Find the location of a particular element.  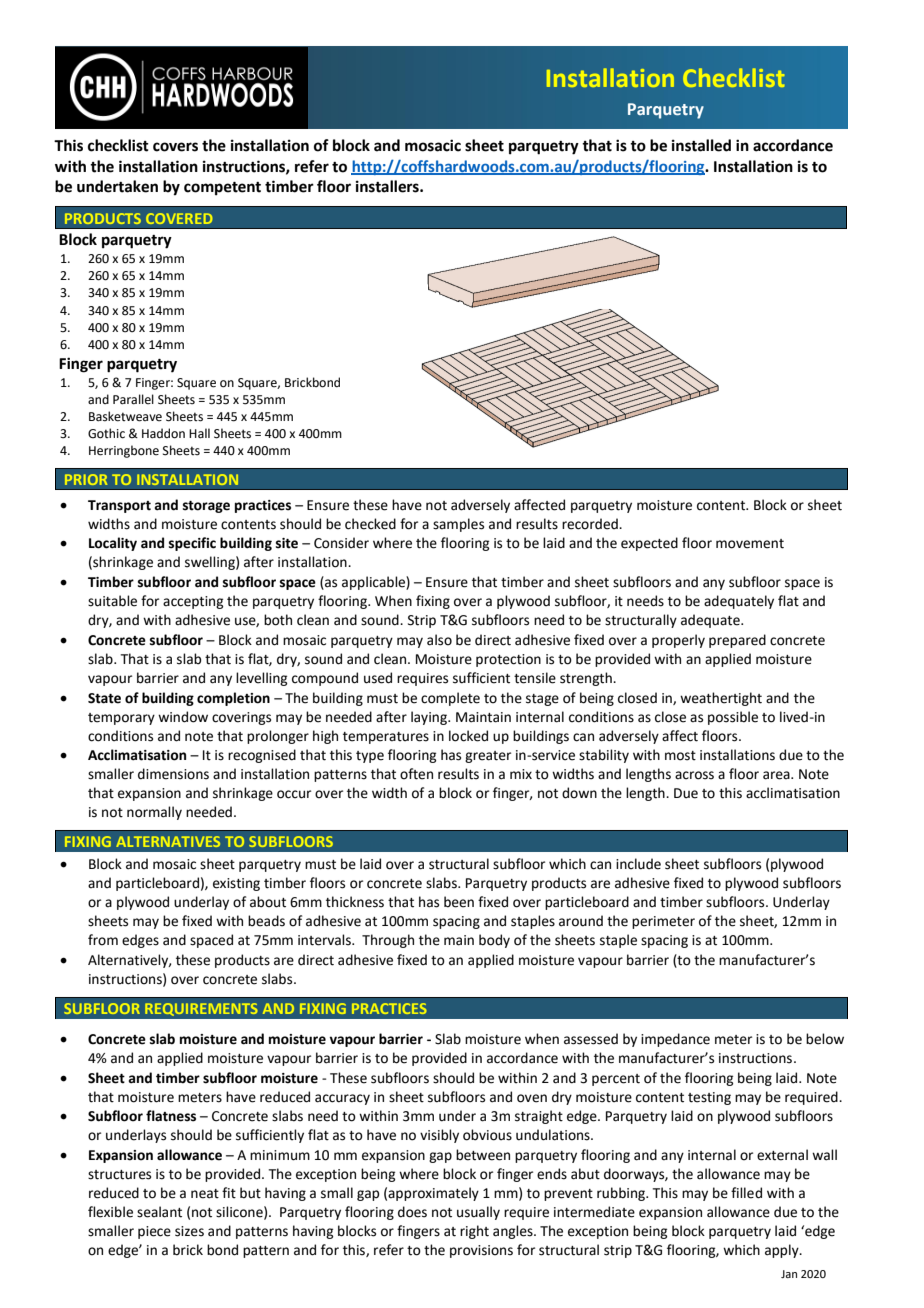

samples is located at coordinates (458, 525).
